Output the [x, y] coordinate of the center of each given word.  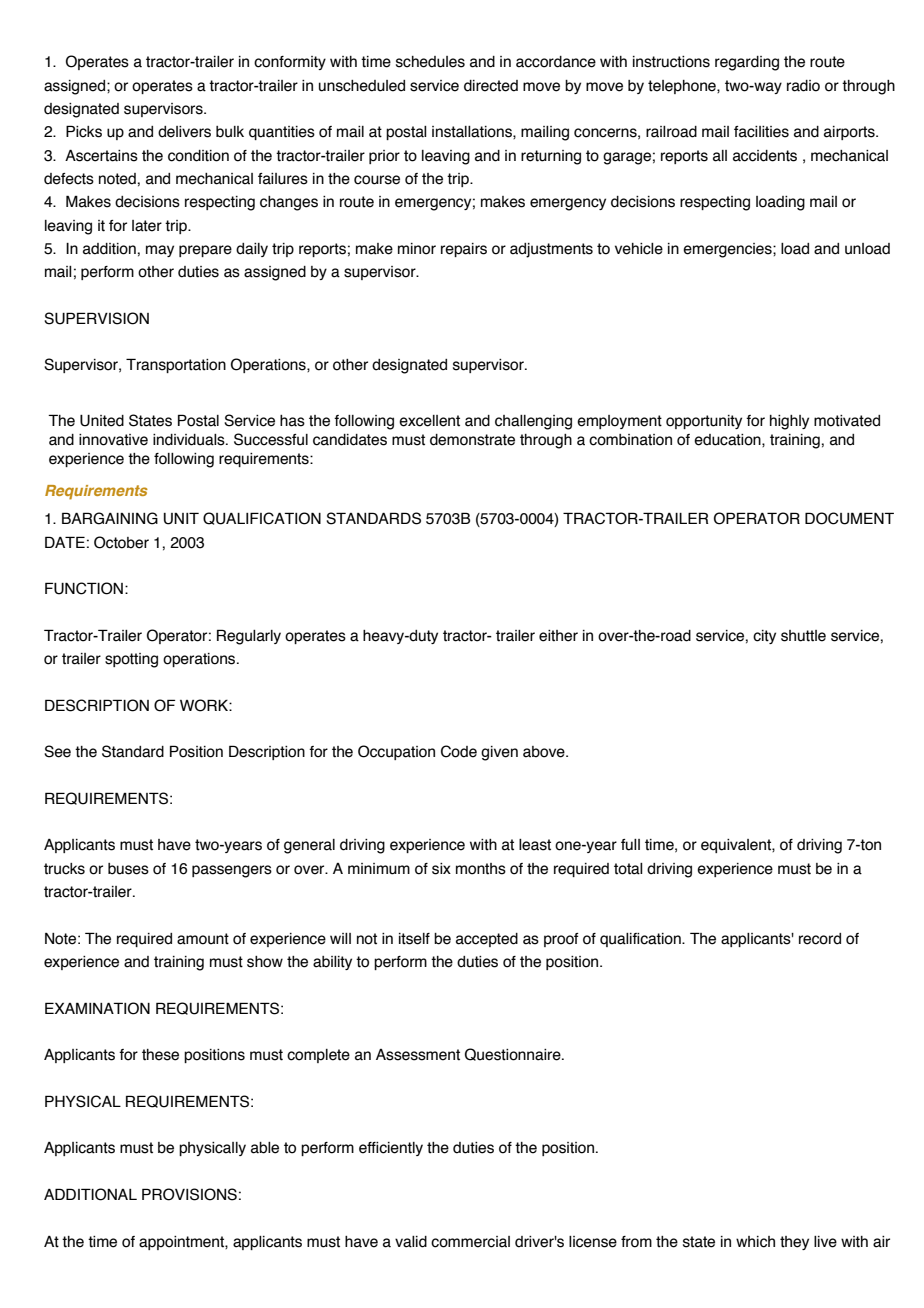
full [630, 845]
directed [491, 86]
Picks [84, 131]
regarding [747, 63]
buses [128, 869]
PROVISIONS [189, 1194]
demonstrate [472, 440]
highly [789, 422]
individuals [190, 440]
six [441, 869]
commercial [470, 1242]
